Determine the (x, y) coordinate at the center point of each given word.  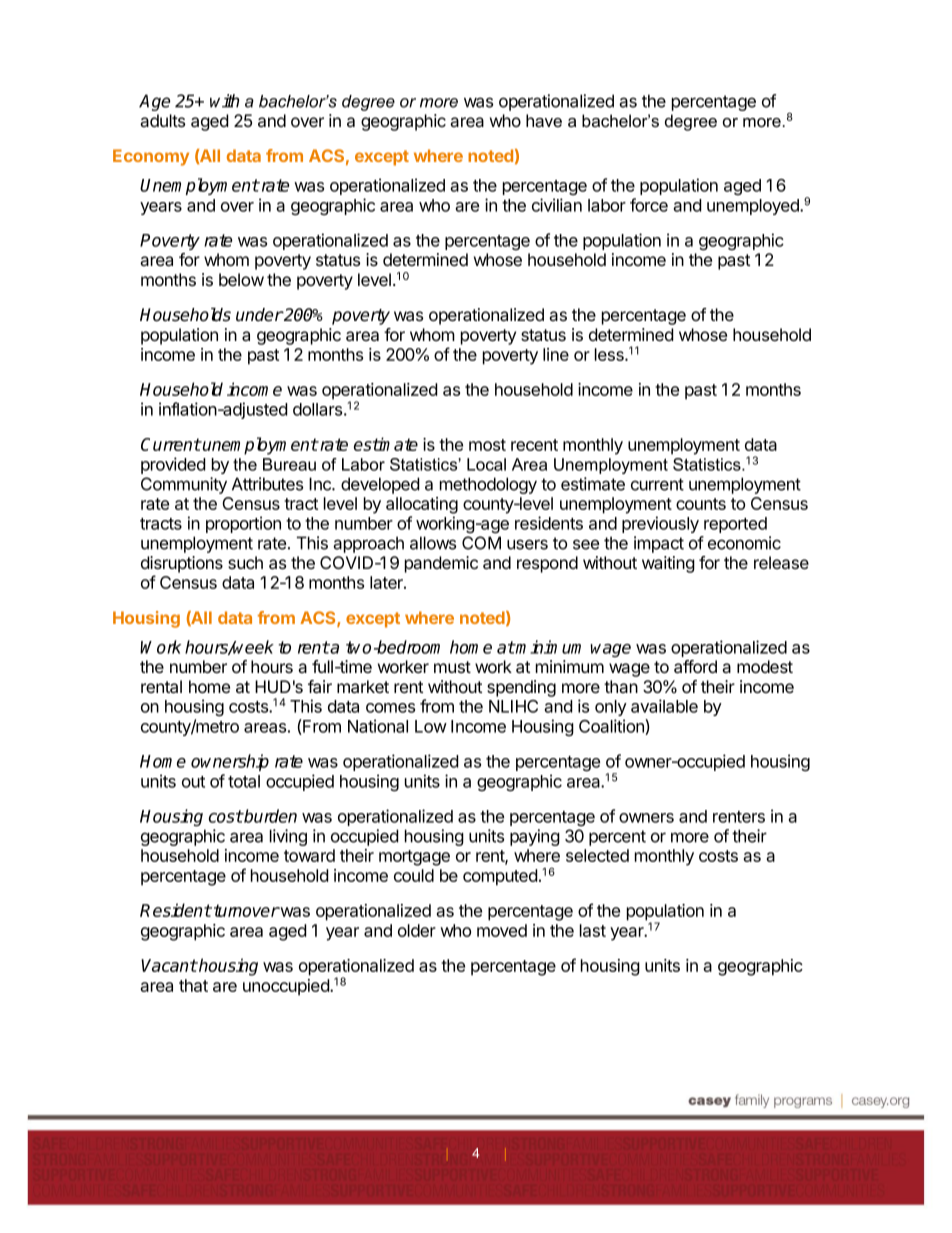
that (193, 985)
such (245, 562)
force (649, 205)
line (556, 354)
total (244, 781)
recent (534, 445)
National (378, 726)
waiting (668, 564)
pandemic (441, 564)
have (544, 120)
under (259, 315)
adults (162, 120)
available (664, 706)
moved (502, 930)
